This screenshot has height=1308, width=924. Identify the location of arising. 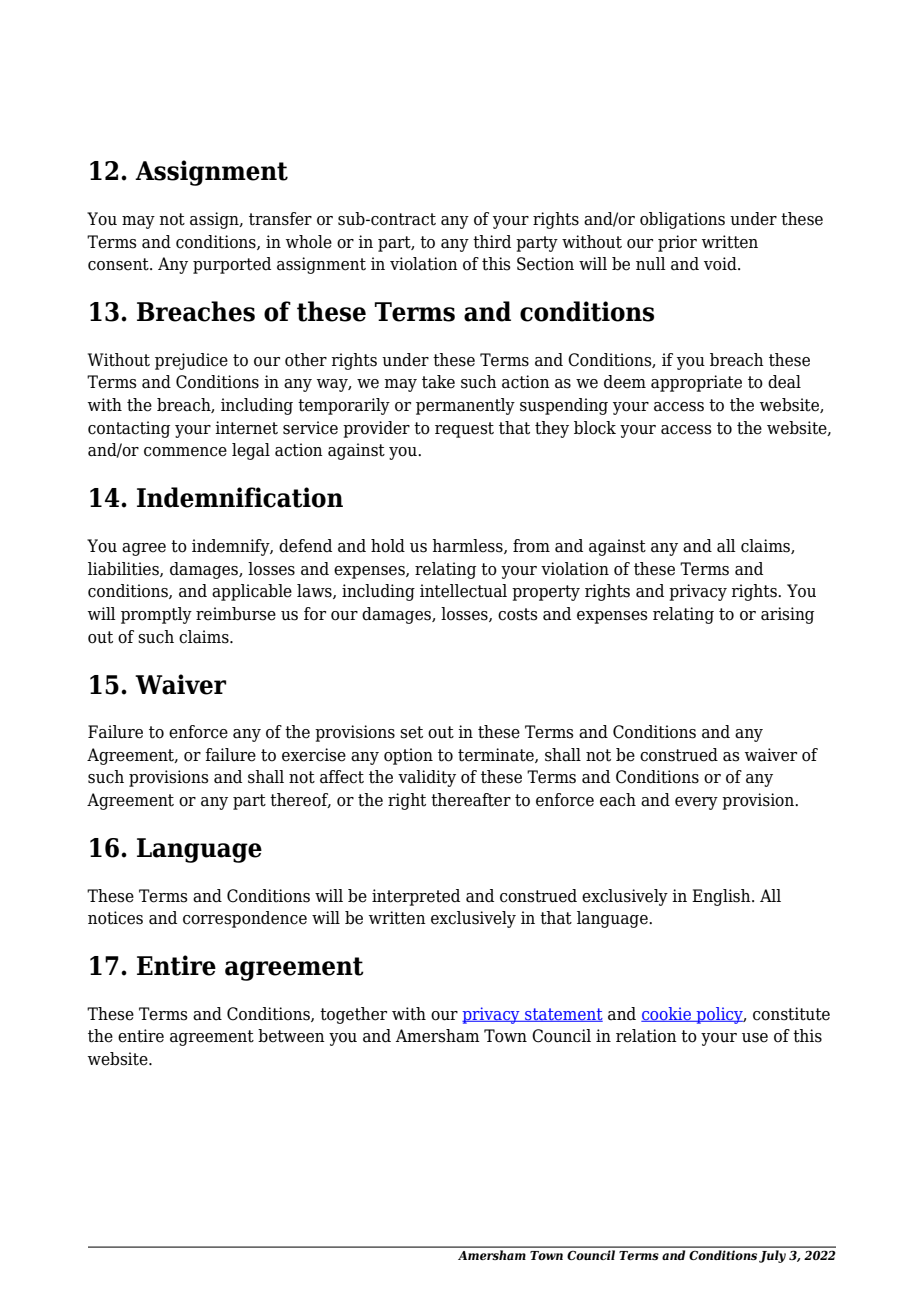
(787, 615).
